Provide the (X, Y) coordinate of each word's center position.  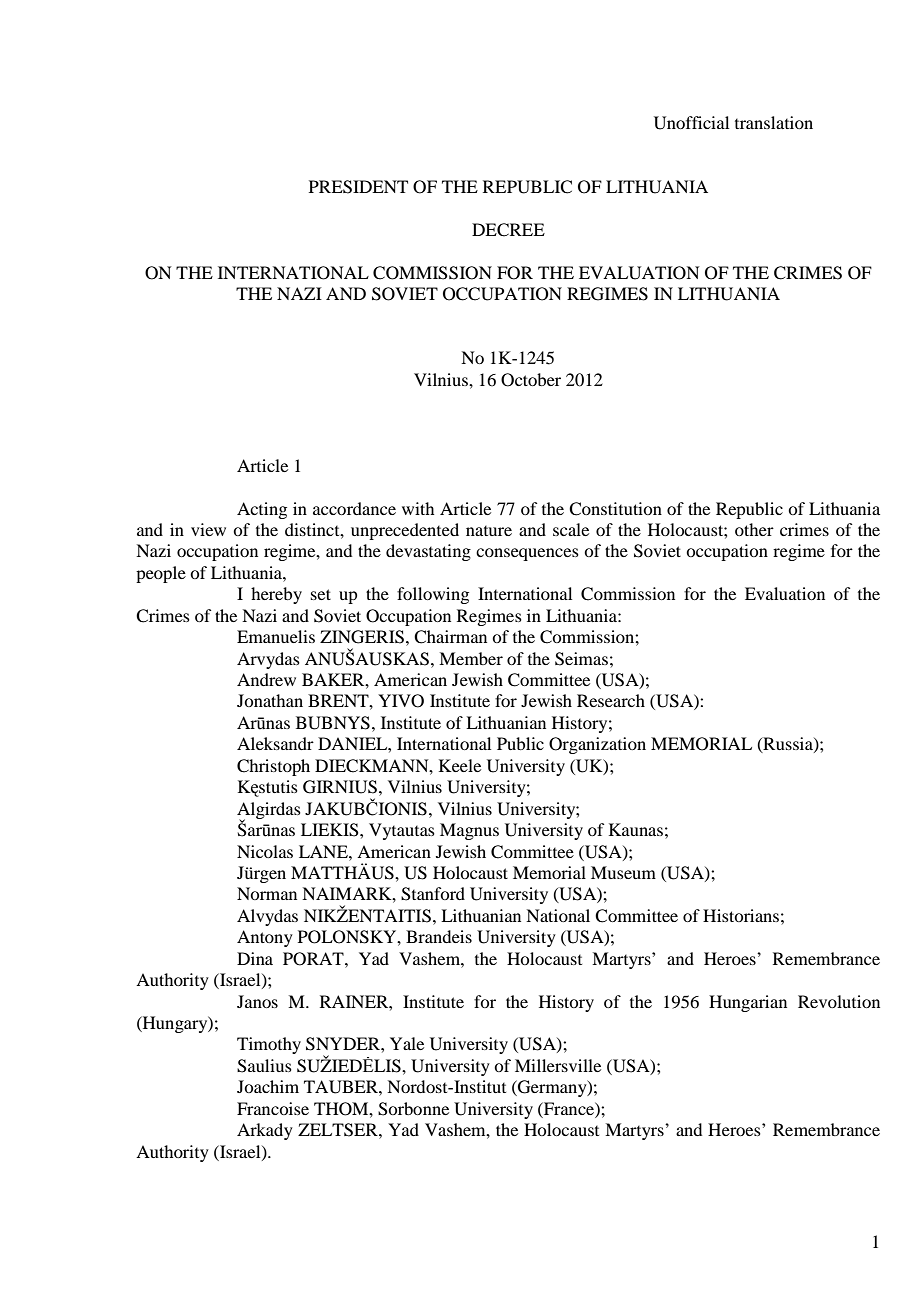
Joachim (268, 1086)
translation (774, 122)
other (754, 529)
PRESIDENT (358, 187)
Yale (407, 1043)
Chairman (450, 637)
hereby (276, 595)
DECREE (508, 230)
